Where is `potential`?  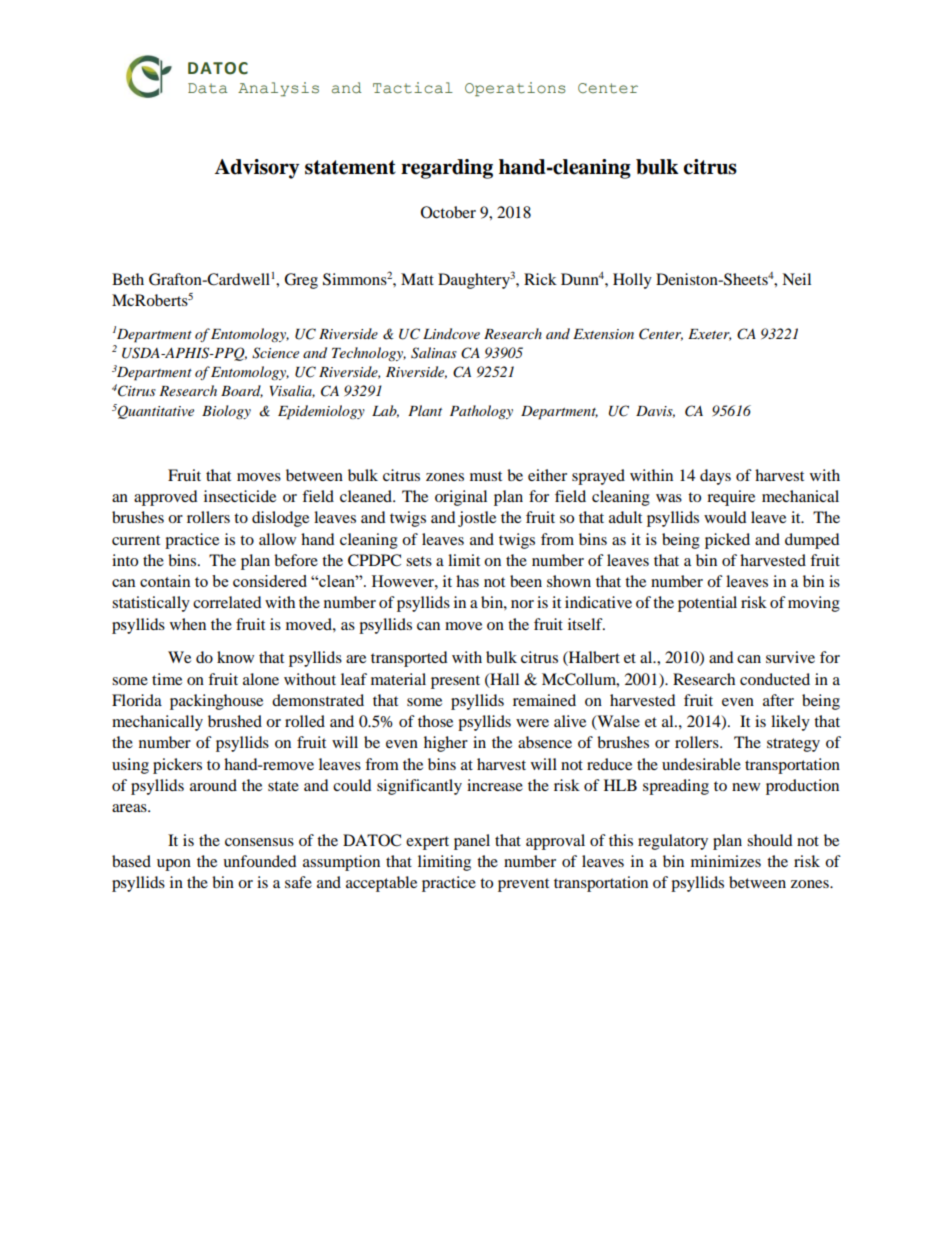 potential is located at coordinates (707, 604).
